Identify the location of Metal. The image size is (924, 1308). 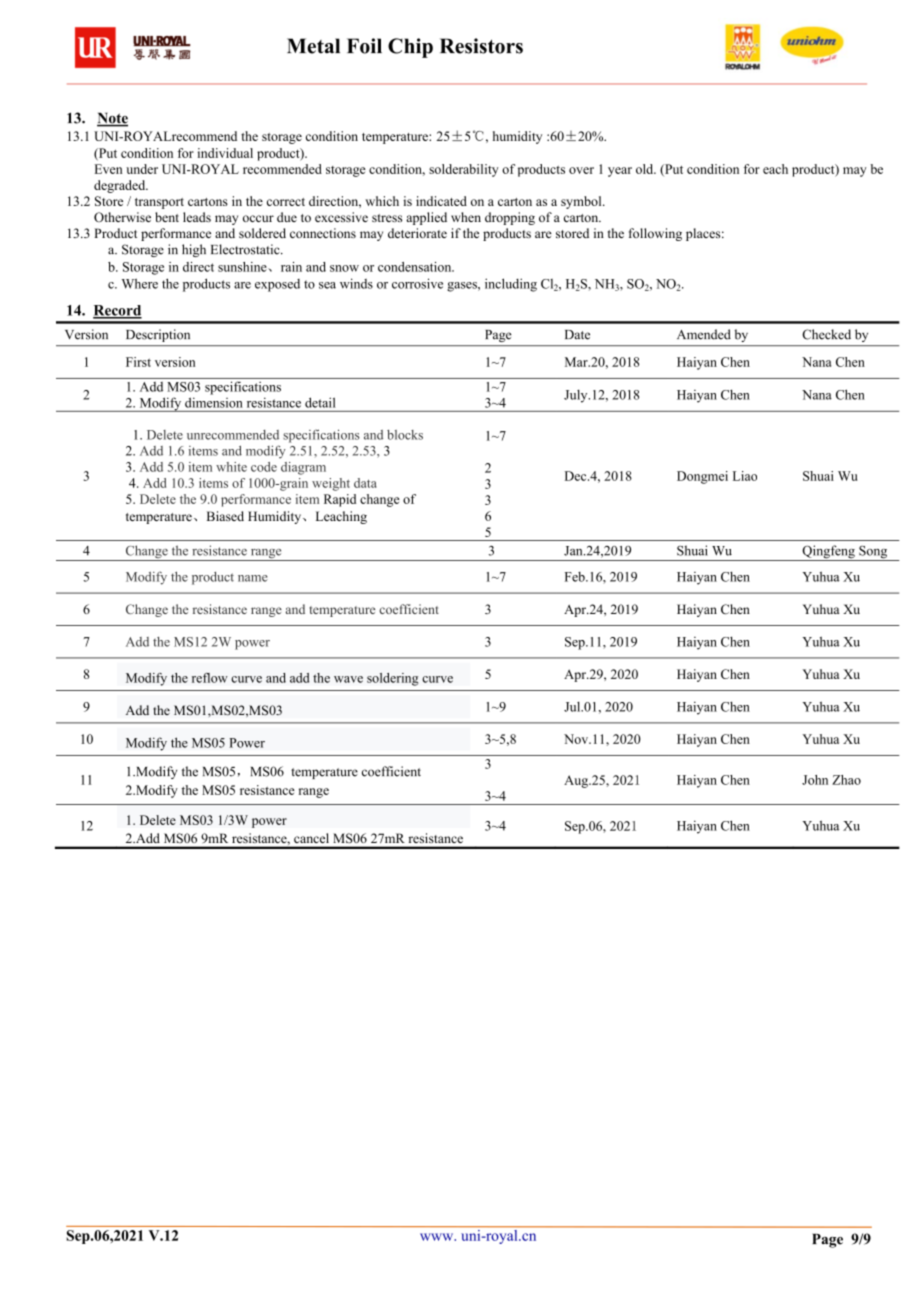
(313, 46).
